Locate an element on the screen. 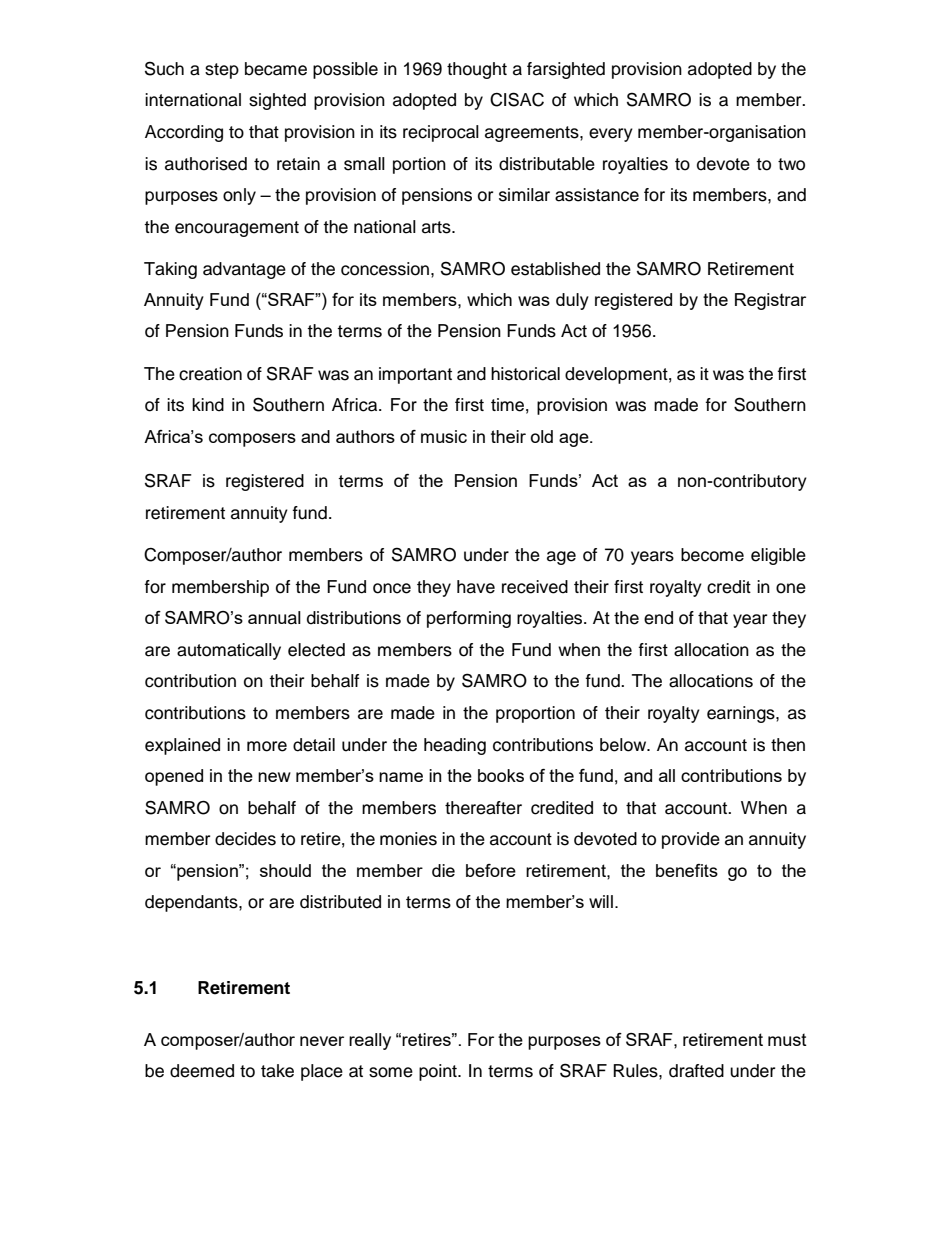 Image resolution: width=952 pixels, height=1233 pixels. step is located at coordinates (222, 71).
